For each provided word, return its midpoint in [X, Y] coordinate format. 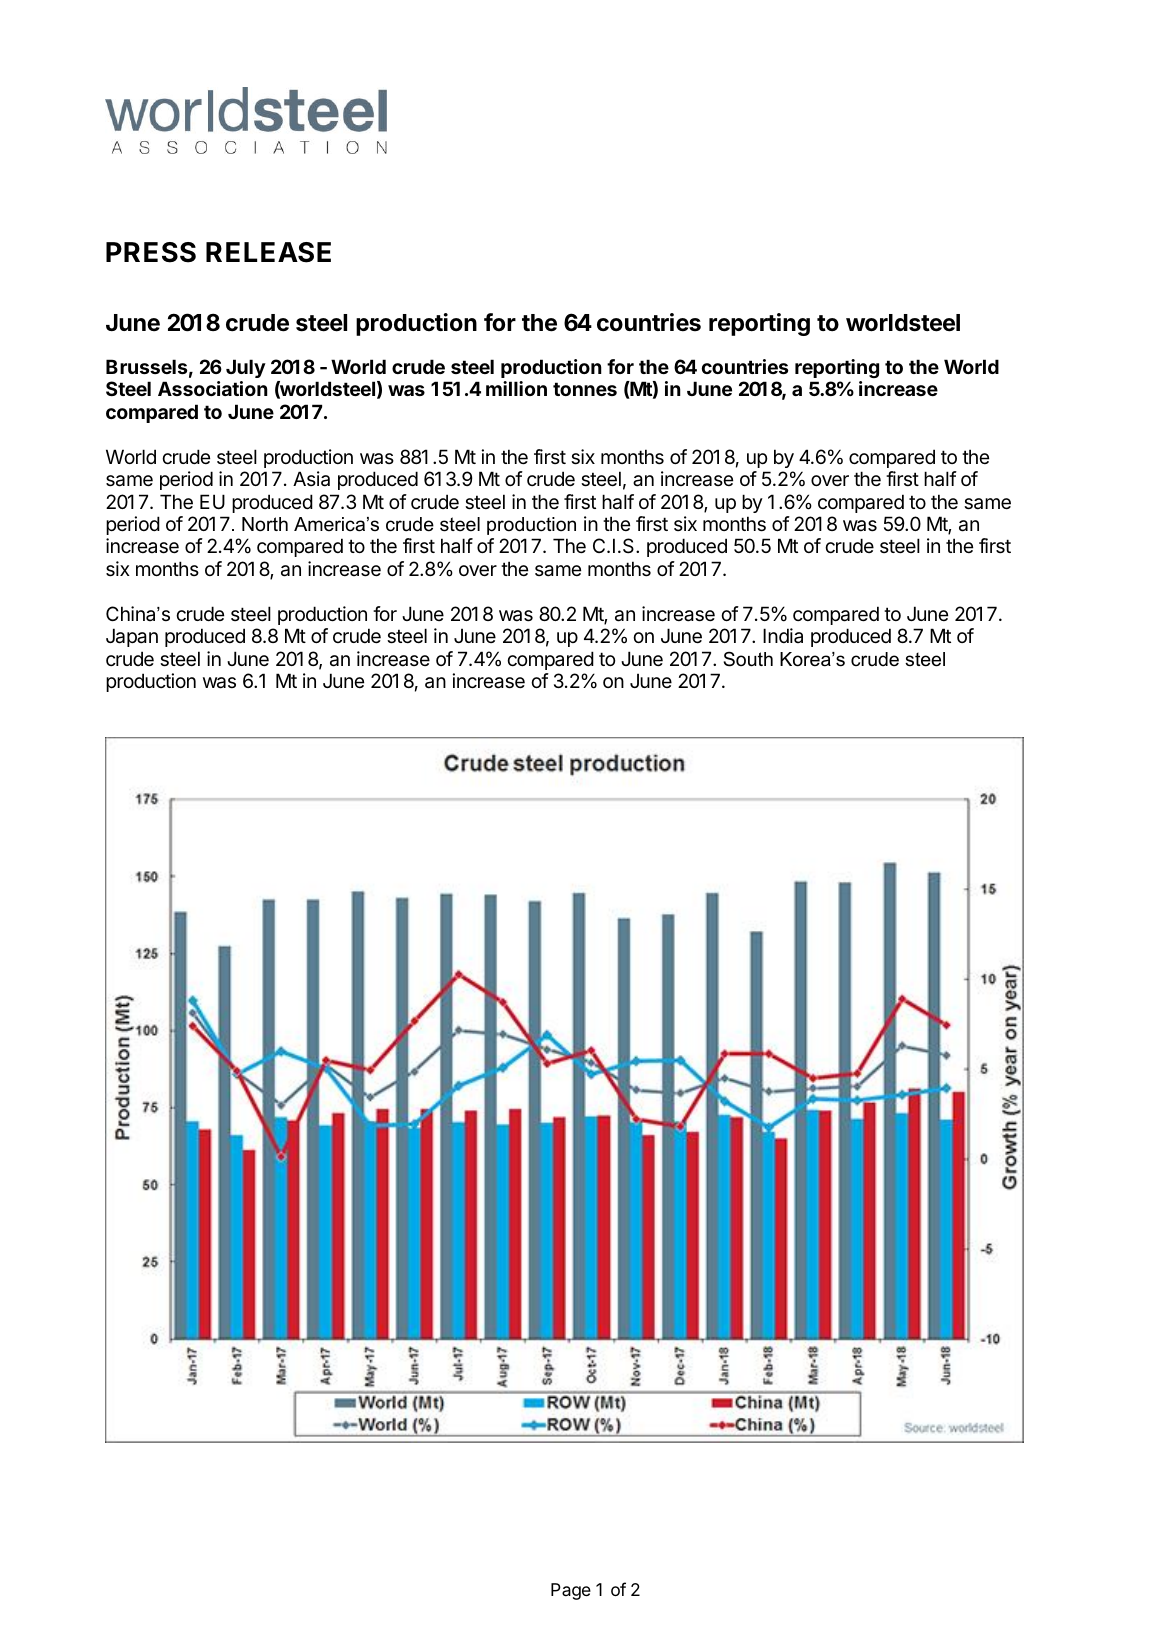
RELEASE [268, 252]
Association [213, 388]
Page [571, 1591]
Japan [132, 637]
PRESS [151, 252]
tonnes [585, 389]
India [783, 635]
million [516, 388]
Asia [311, 479]
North [265, 524]
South [748, 659]
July [246, 368]
